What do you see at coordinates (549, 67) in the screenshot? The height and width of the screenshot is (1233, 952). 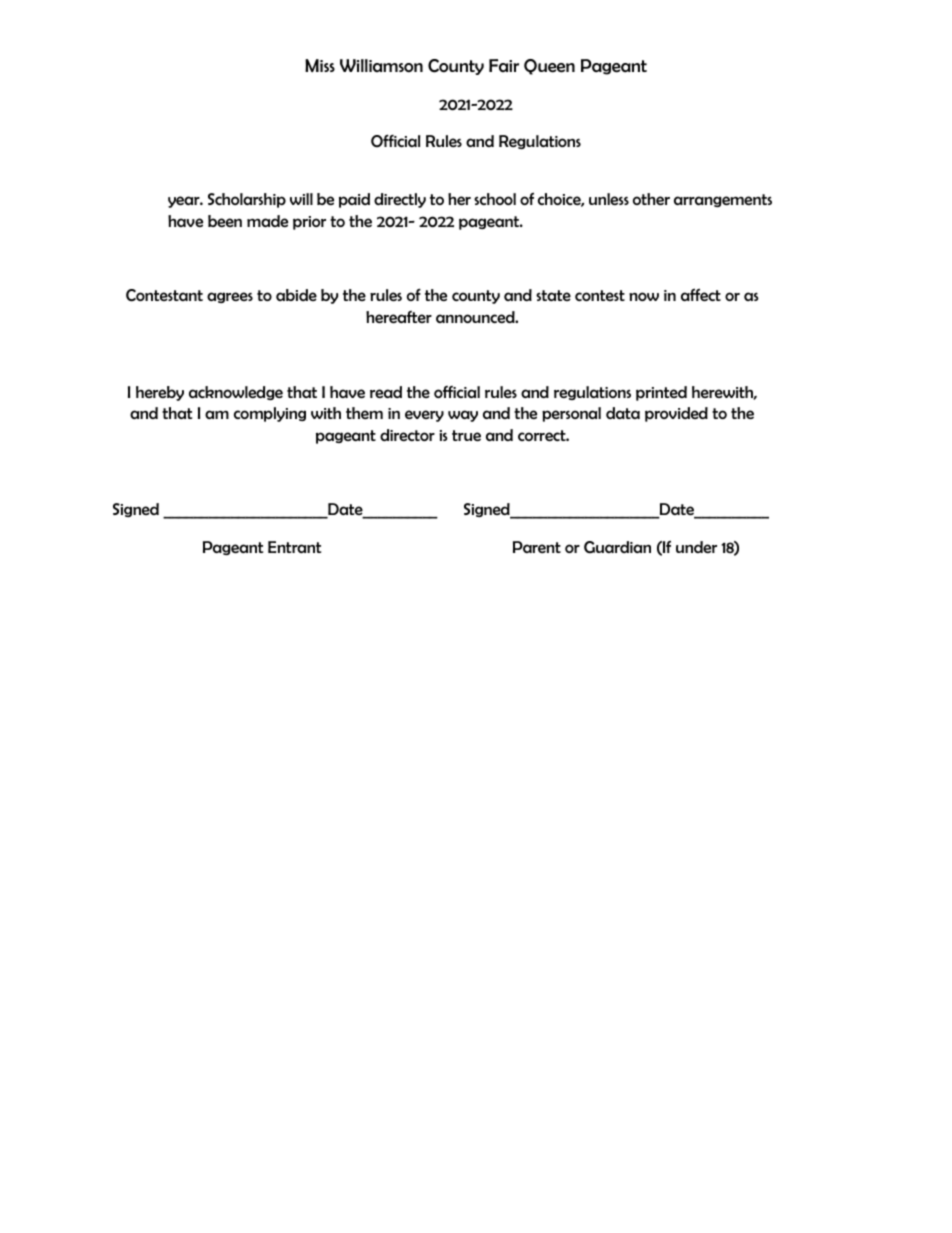 I see `Queen` at bounding box center [549, 67].
